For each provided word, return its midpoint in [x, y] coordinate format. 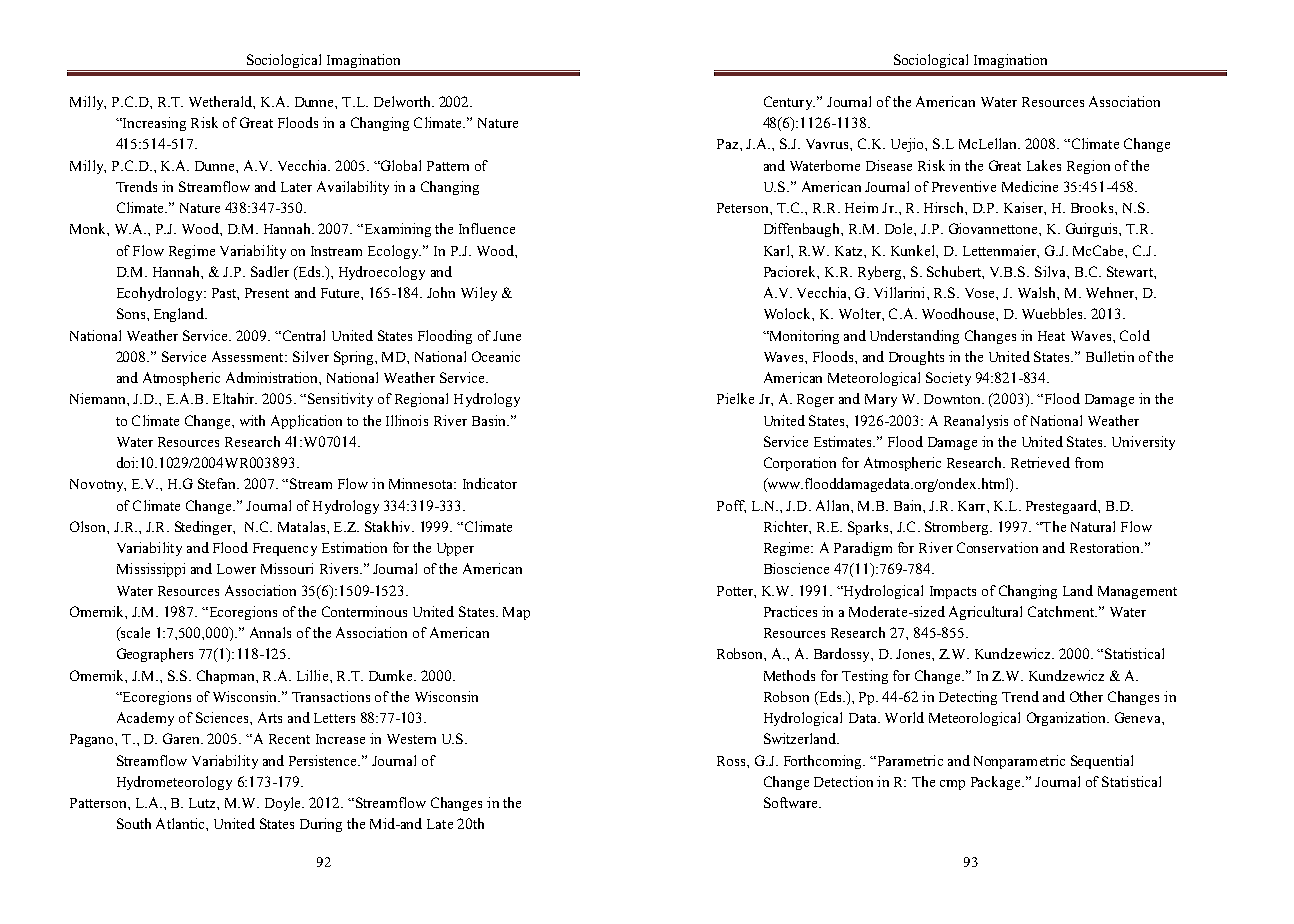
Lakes [1044, 165]
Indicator [490, 483]
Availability [353, 188]
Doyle [284, 804]
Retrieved [1040, 462]
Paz [729, 144]
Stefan [218, 483]
